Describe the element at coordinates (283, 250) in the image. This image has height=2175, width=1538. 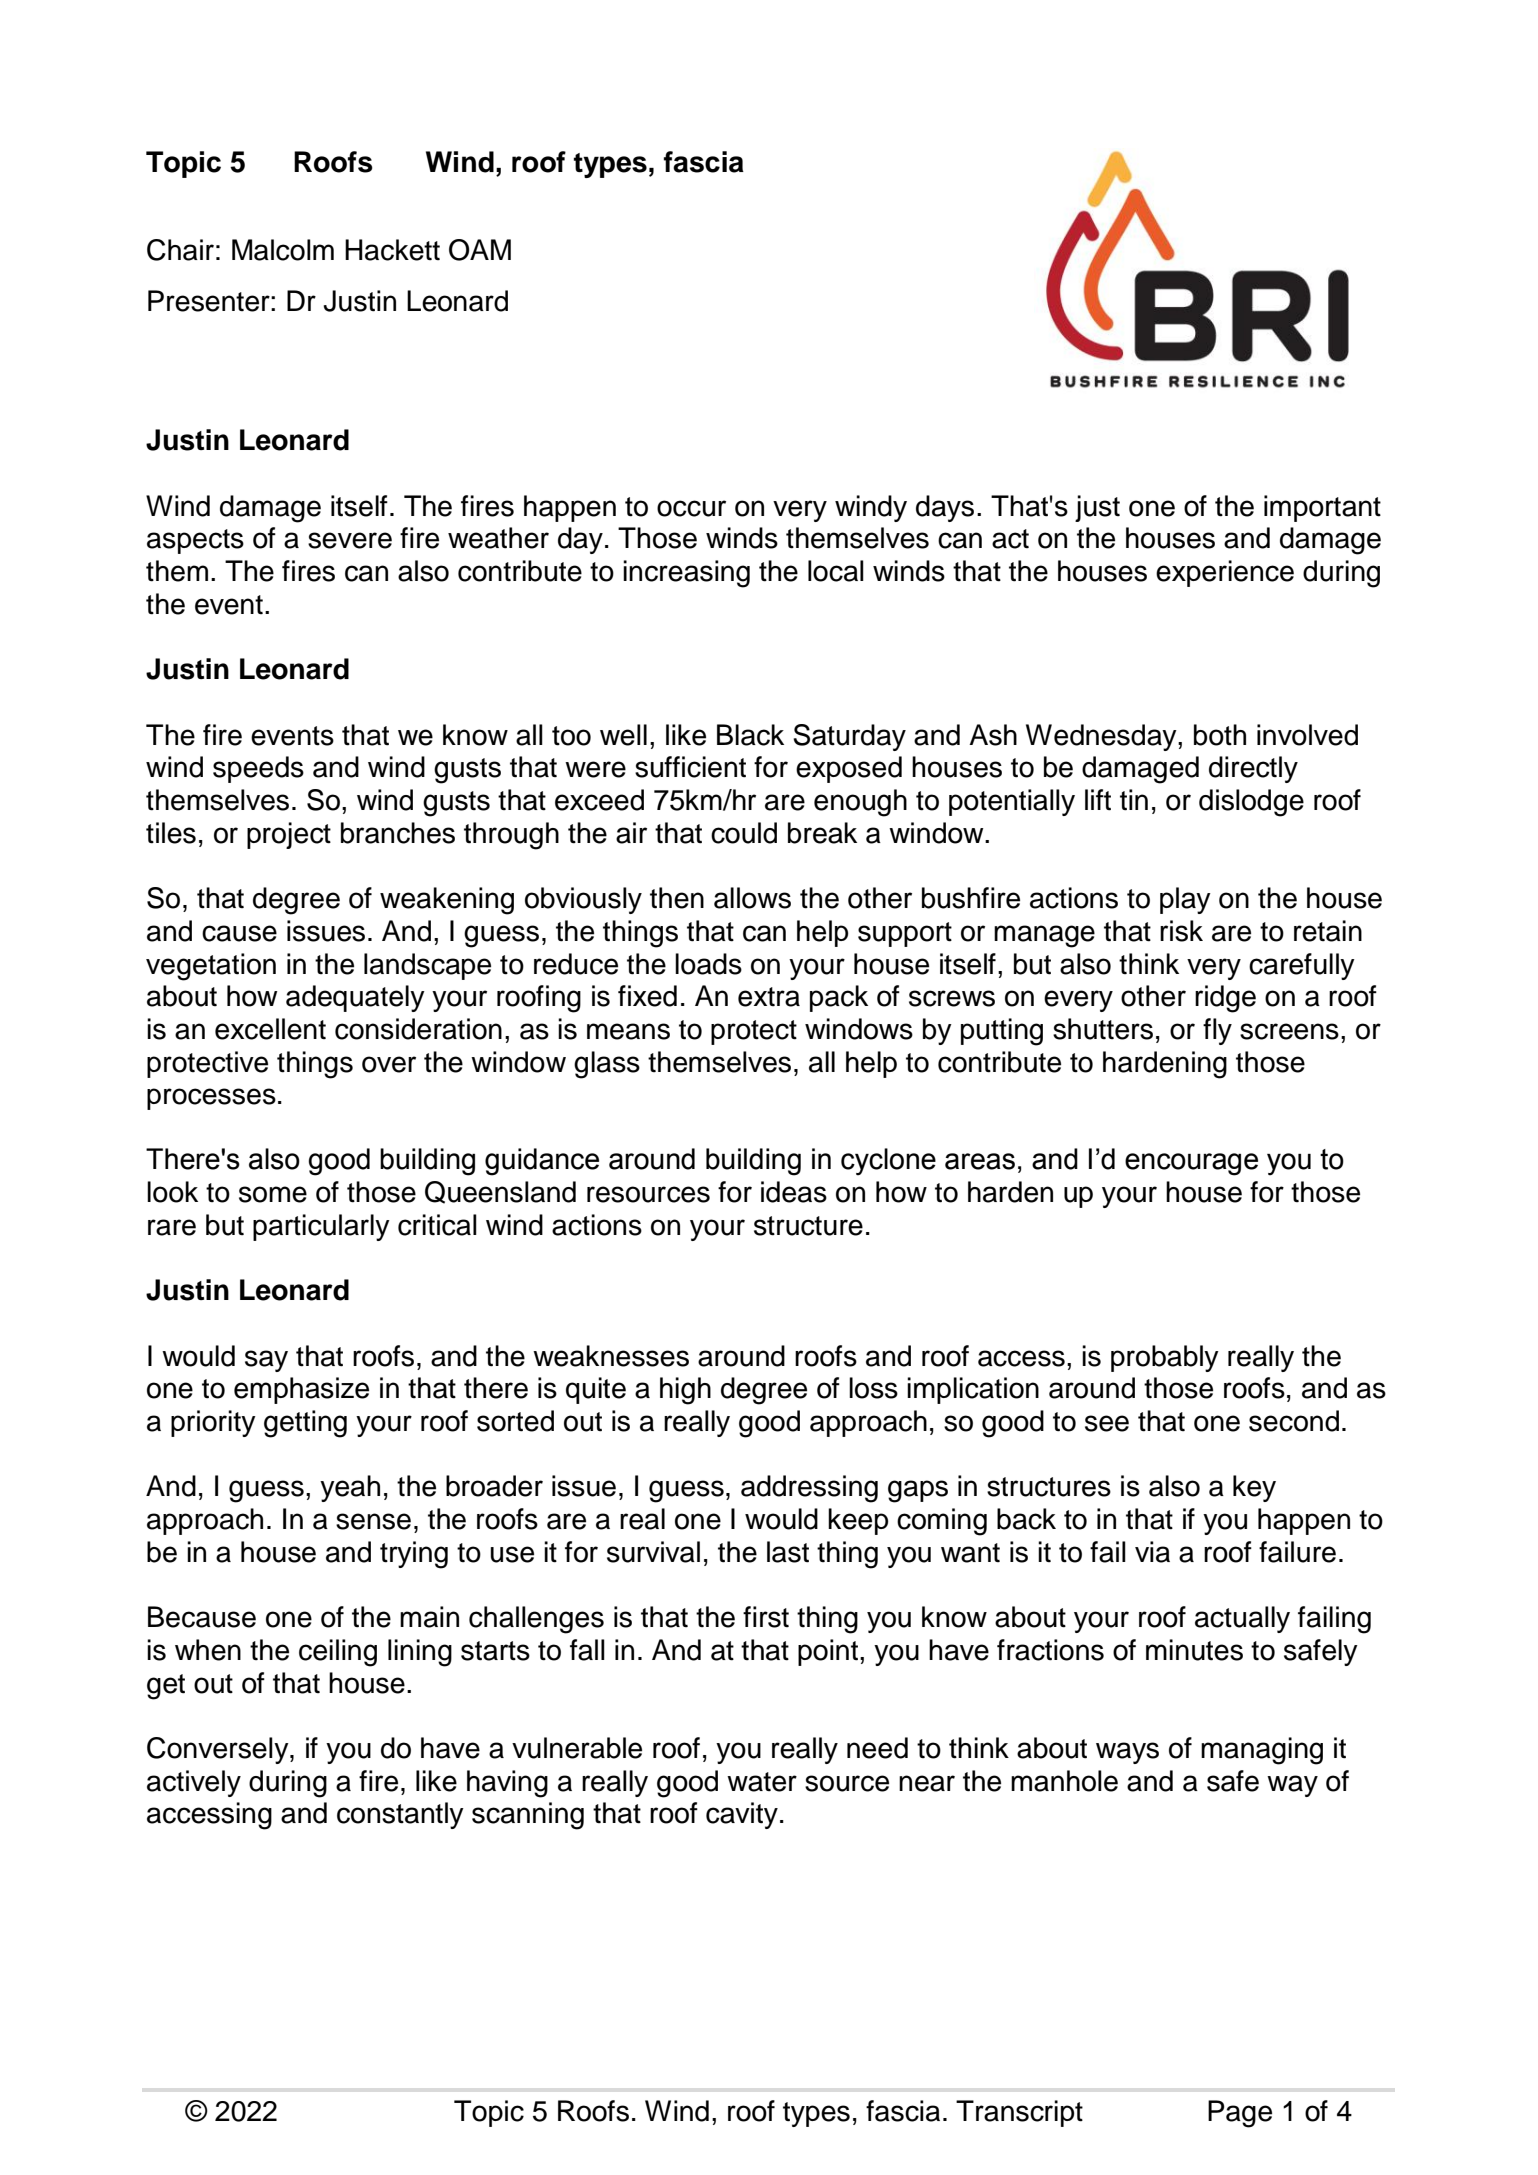
I see `Malcolm` at that location.
